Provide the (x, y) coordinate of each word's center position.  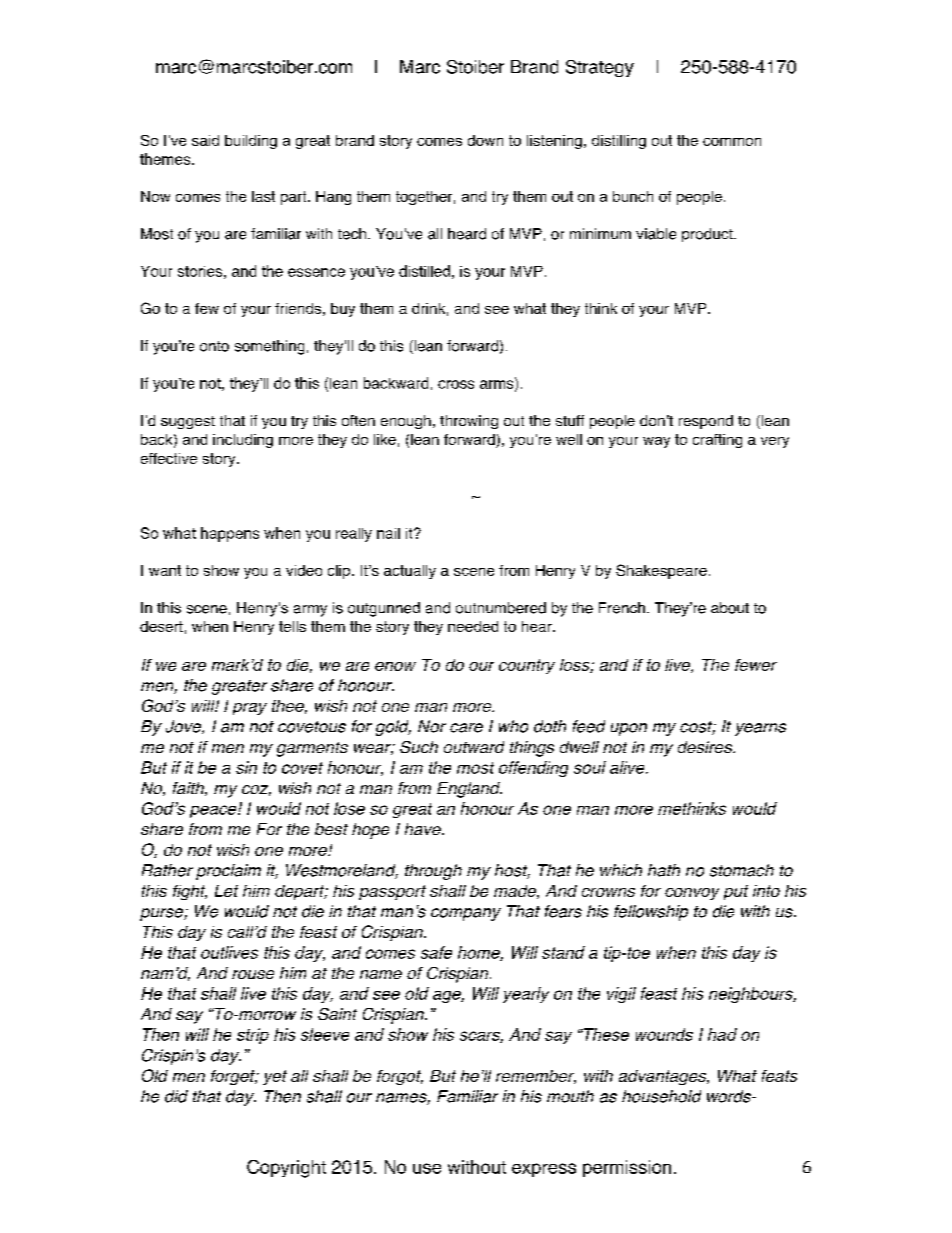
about (730, 608)
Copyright (286, 1169)
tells (292, 626)
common (732, 142)
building (251, 142)
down (485, 140)
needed (473, 626)
